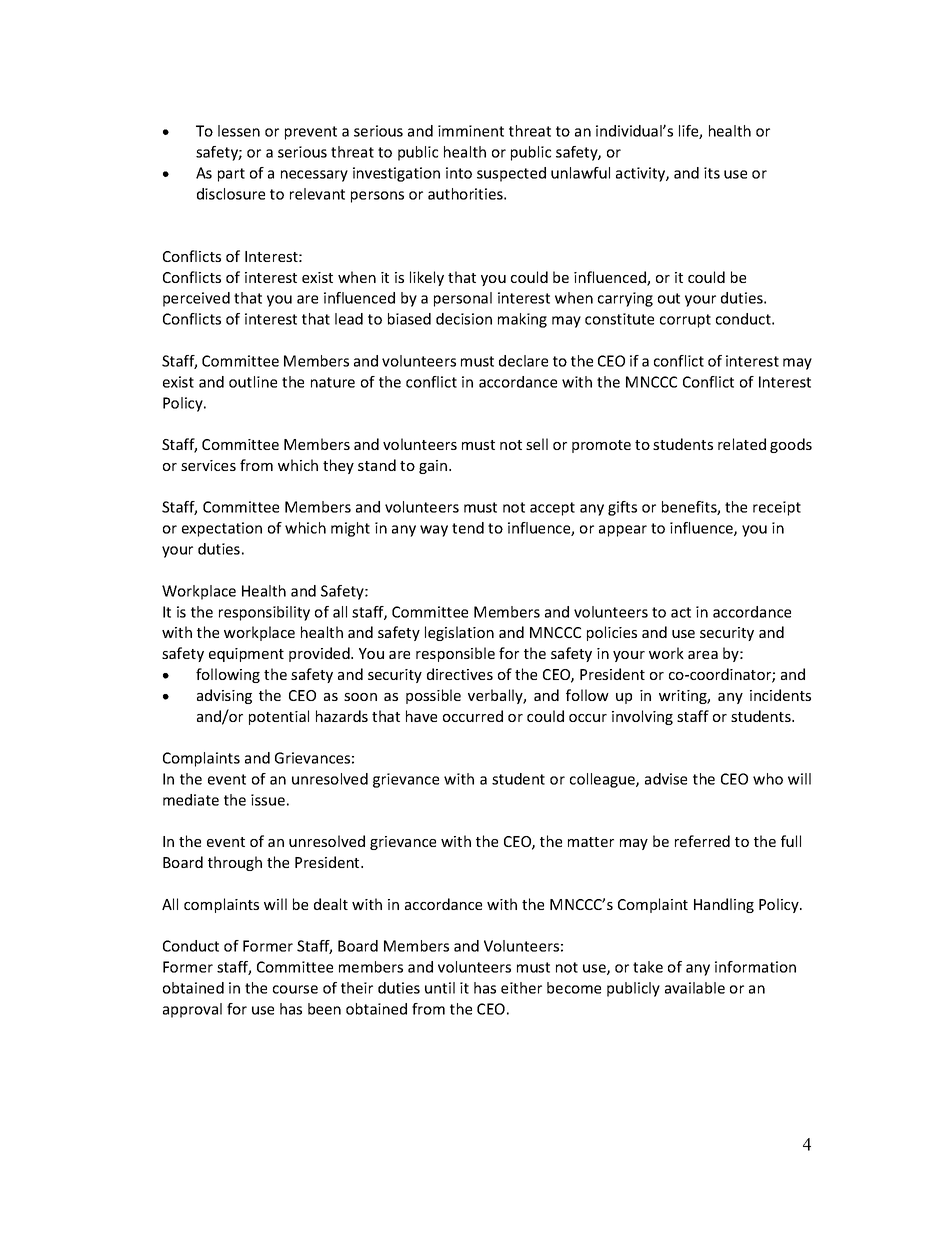 The width and height of the page is (952, 1233). Describe the element at coordinates (695, 988) in the page. I see `available` at that location.
